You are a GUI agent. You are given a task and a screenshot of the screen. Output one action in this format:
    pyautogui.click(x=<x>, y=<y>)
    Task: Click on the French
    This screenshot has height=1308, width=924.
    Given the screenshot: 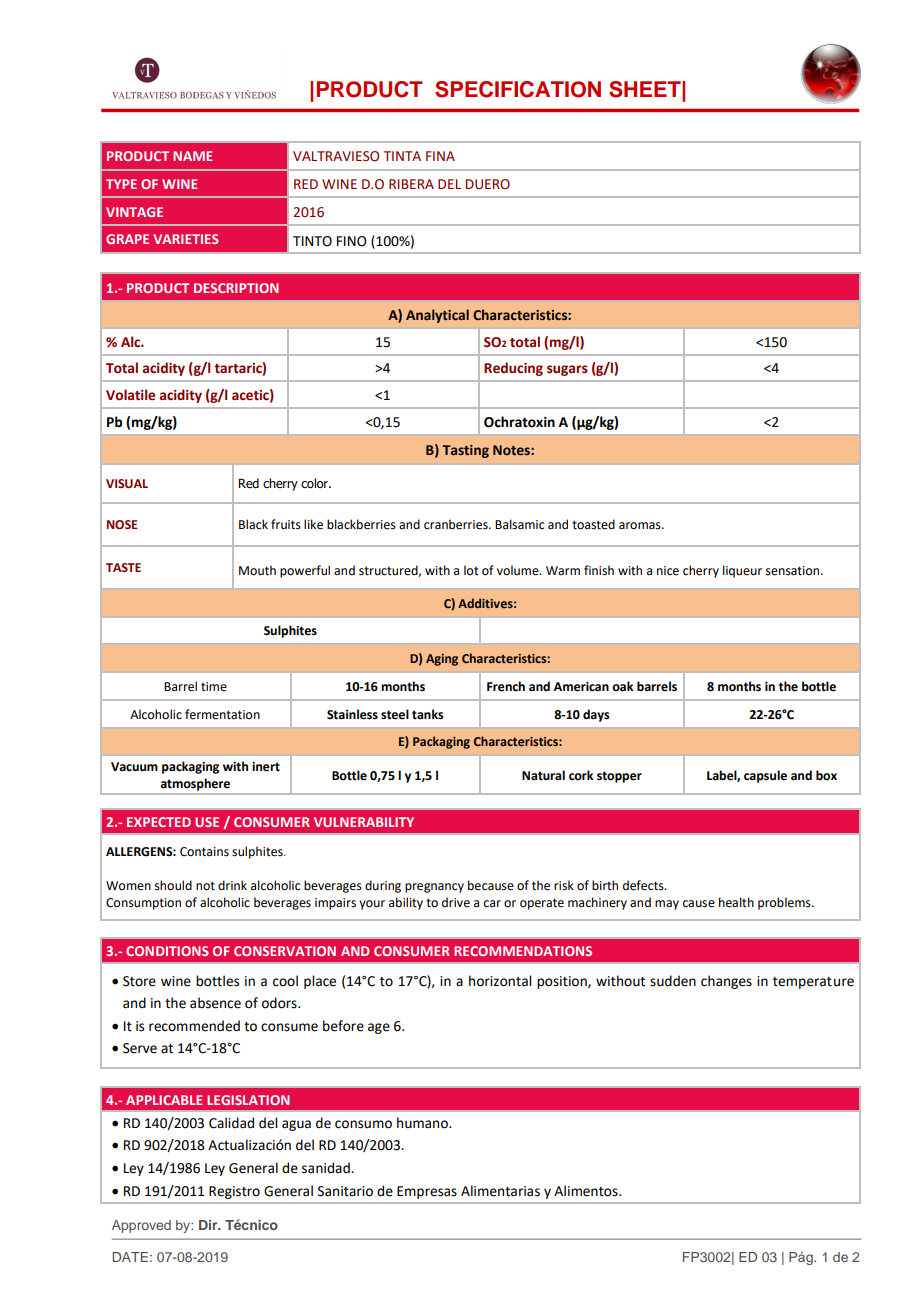 What is the action you would take?
    pyautogui.click(x=506, y=686)
